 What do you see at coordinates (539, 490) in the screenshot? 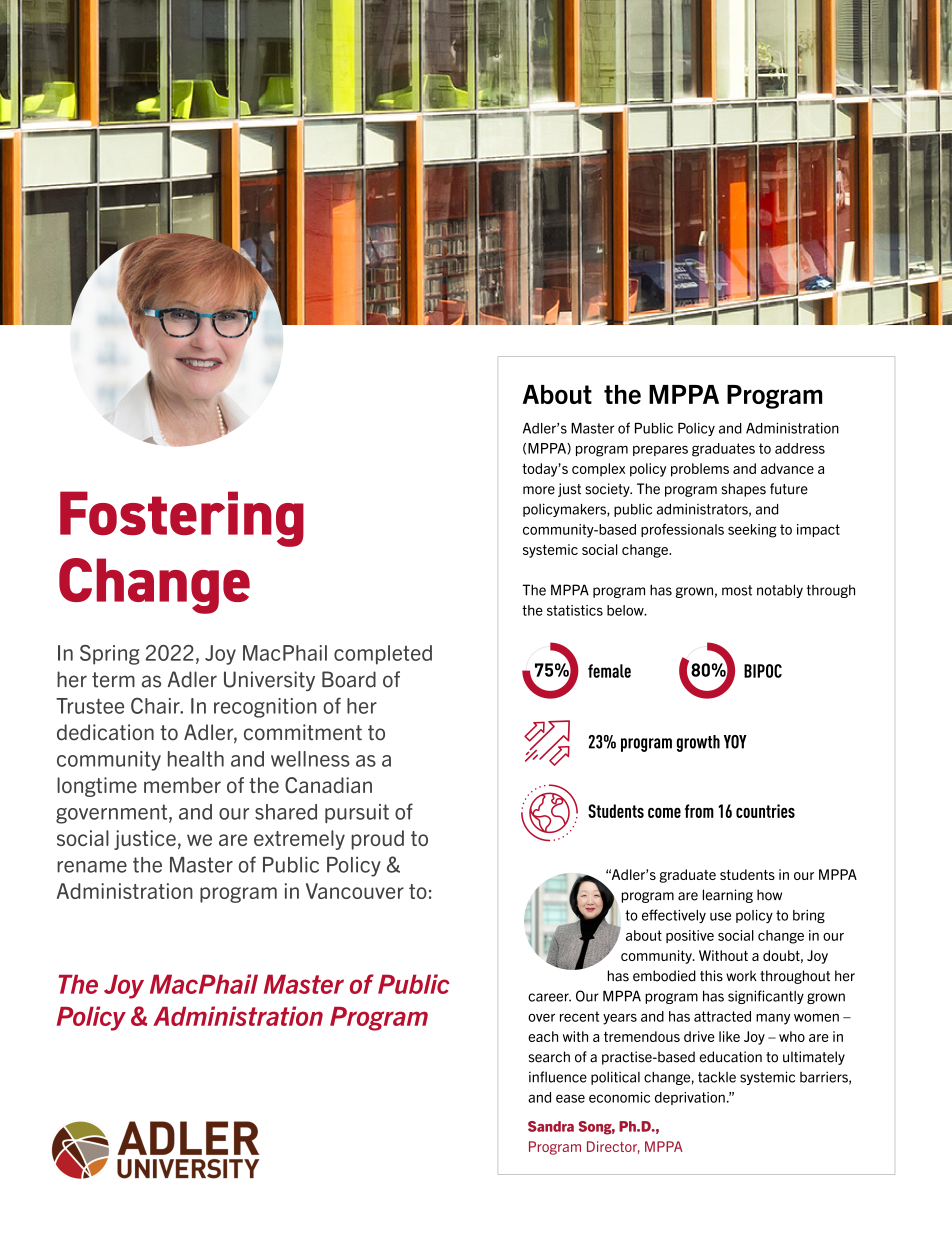
I see `more` at bounding box center [539, 490].
